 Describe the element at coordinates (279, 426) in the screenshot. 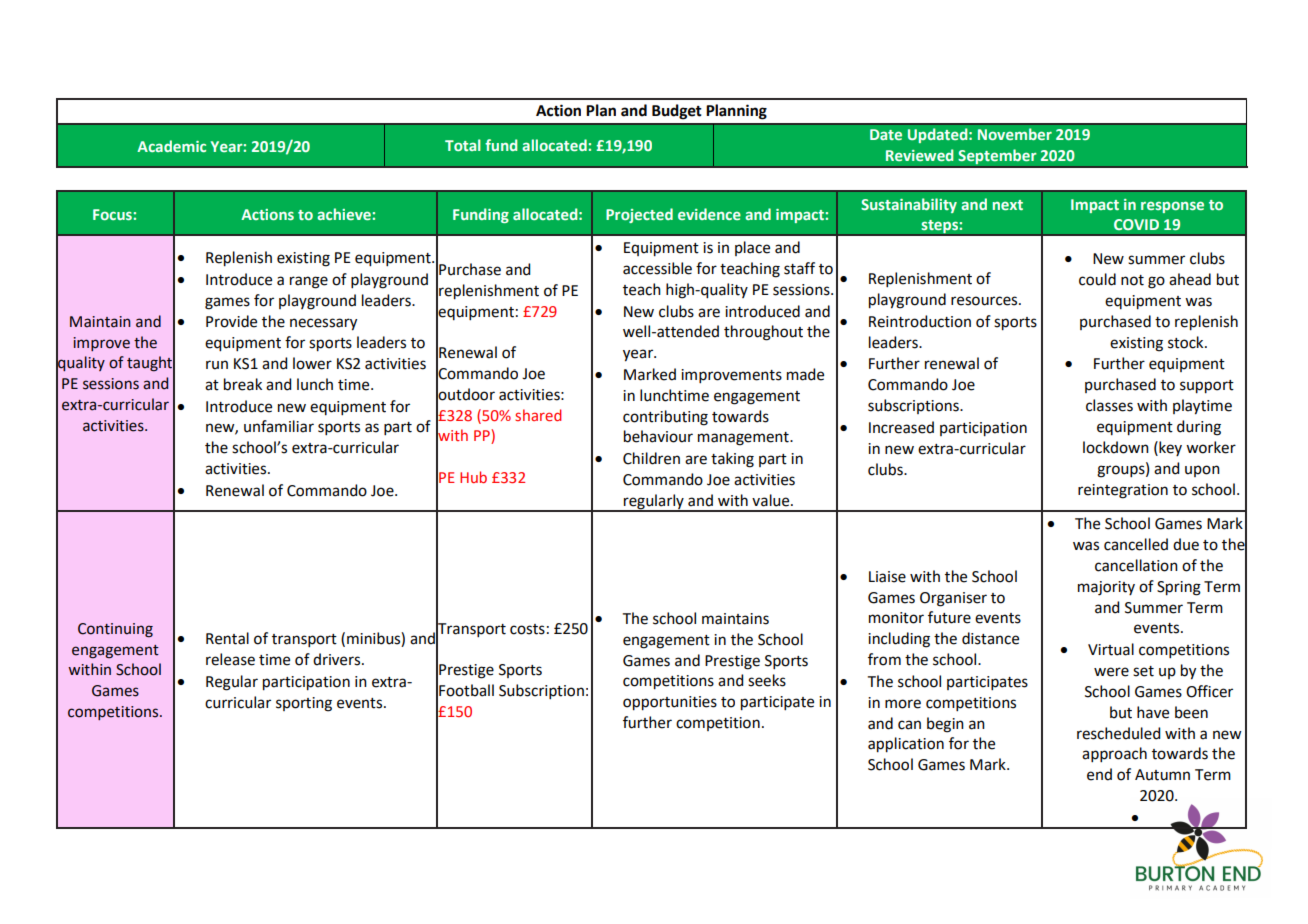

I see `unfamiliar` at that location.
